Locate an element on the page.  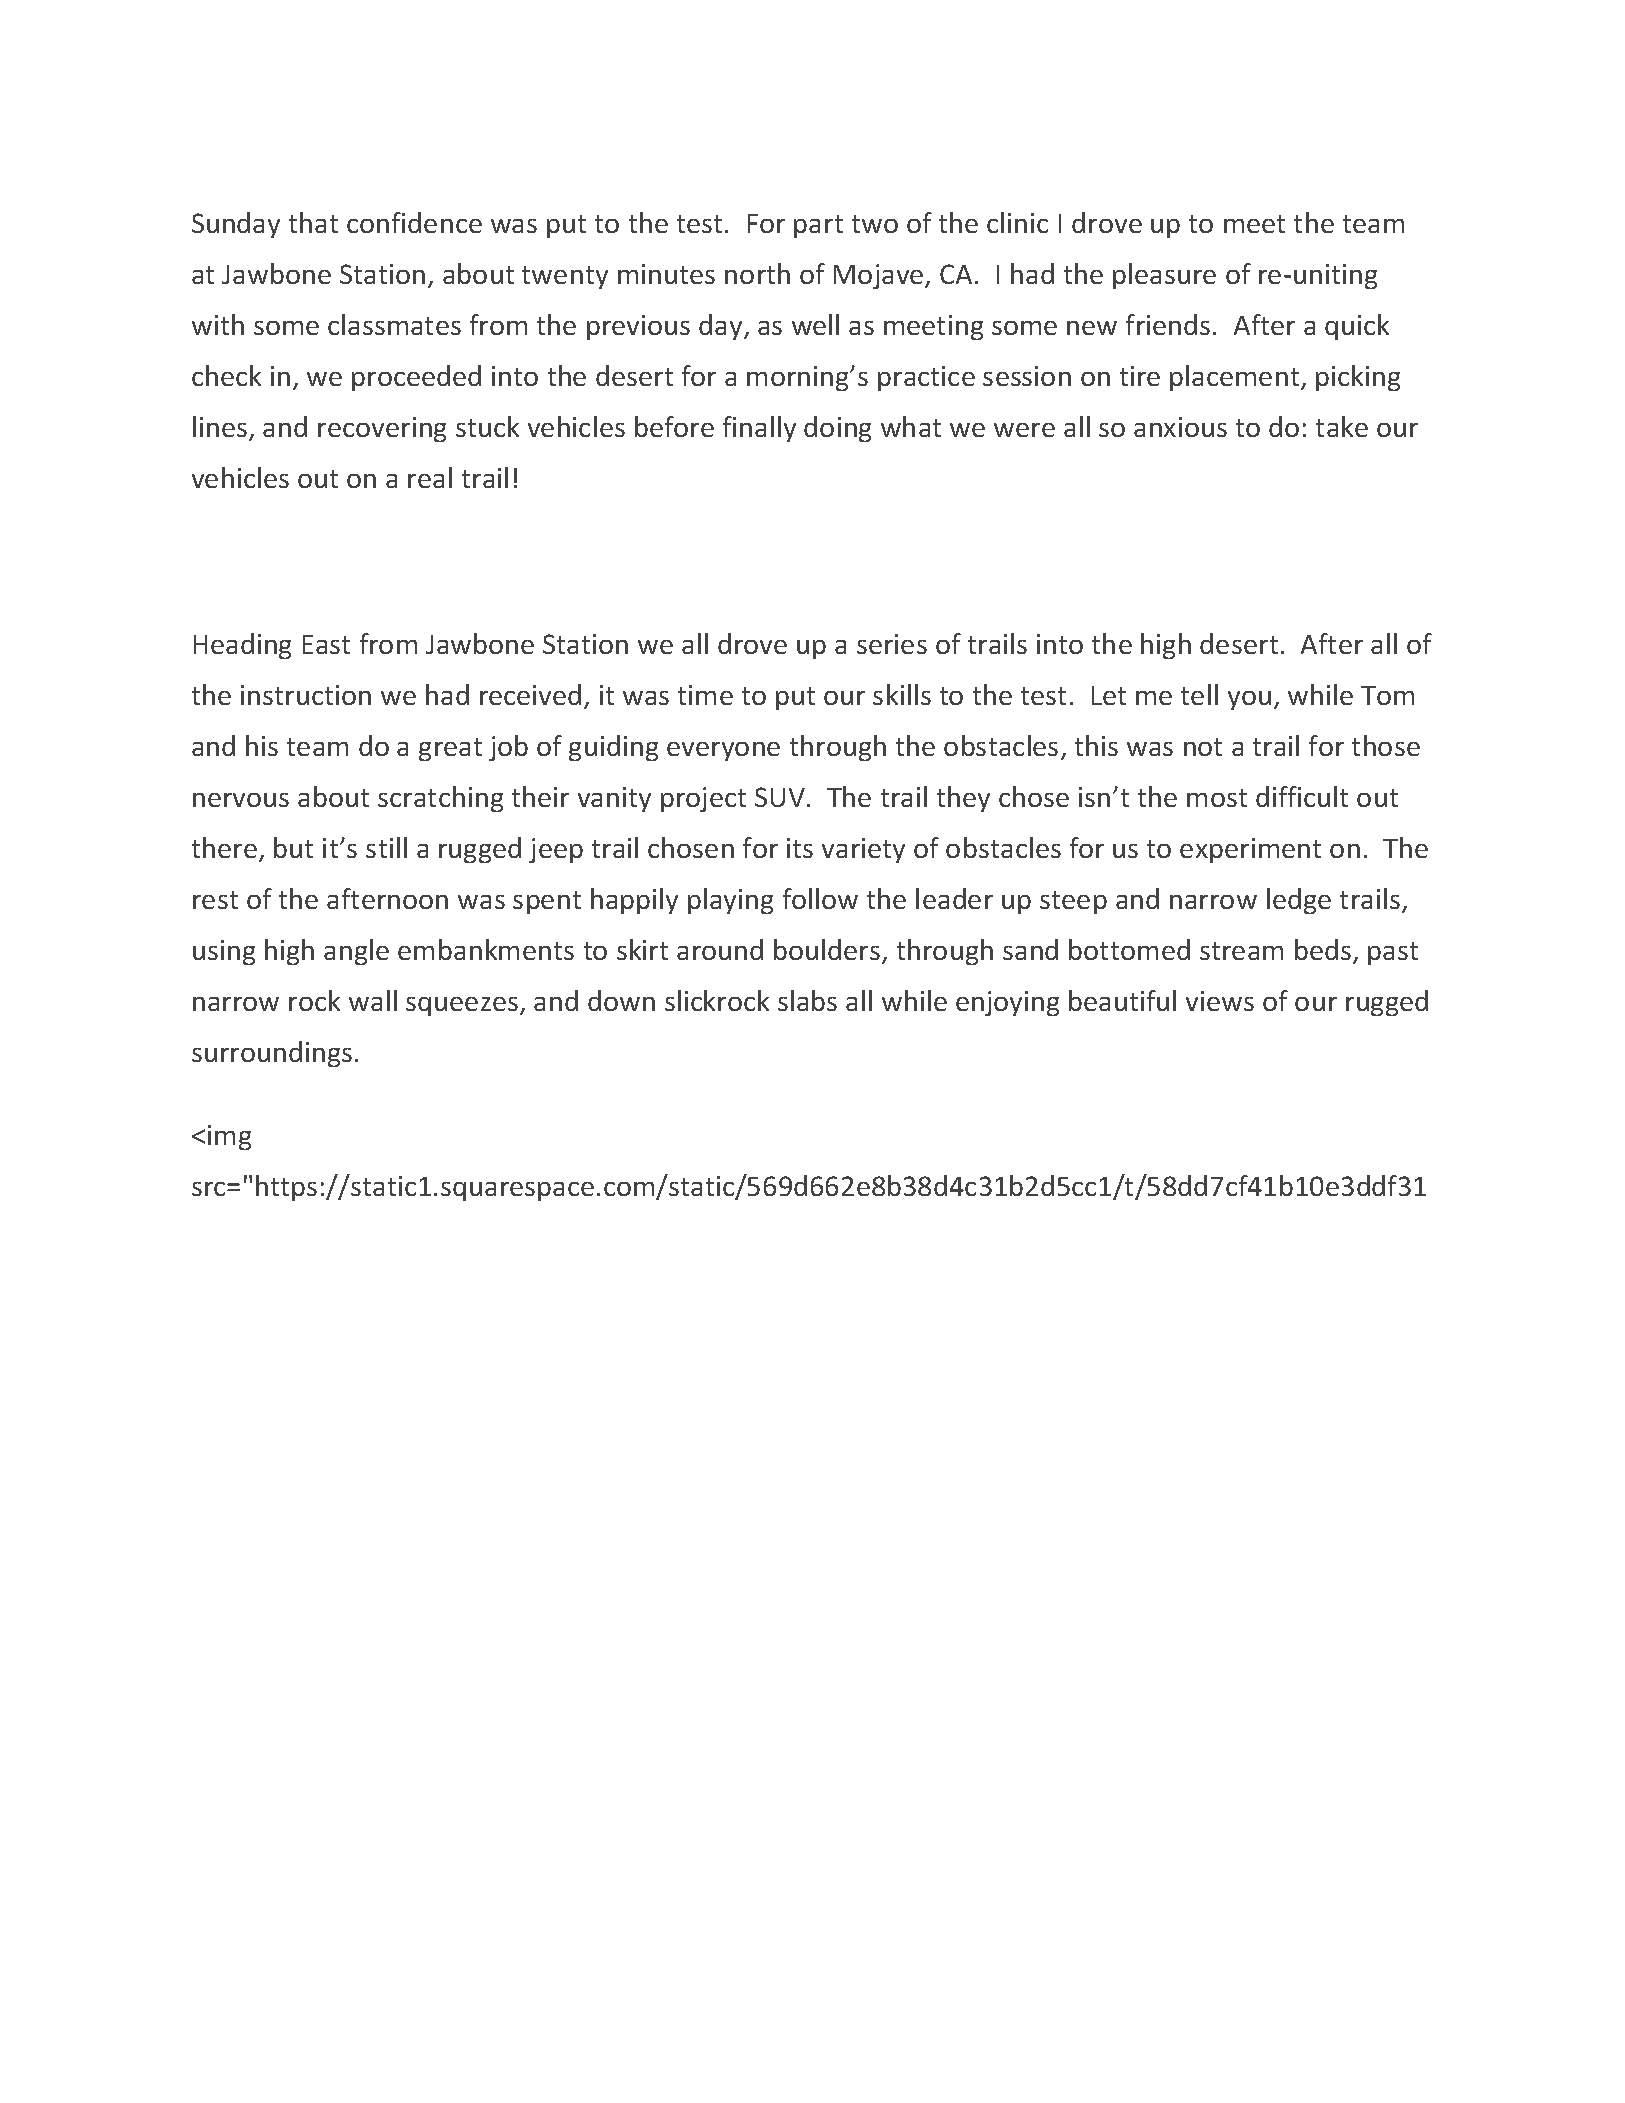
that is located at coordinates (313, 222).
